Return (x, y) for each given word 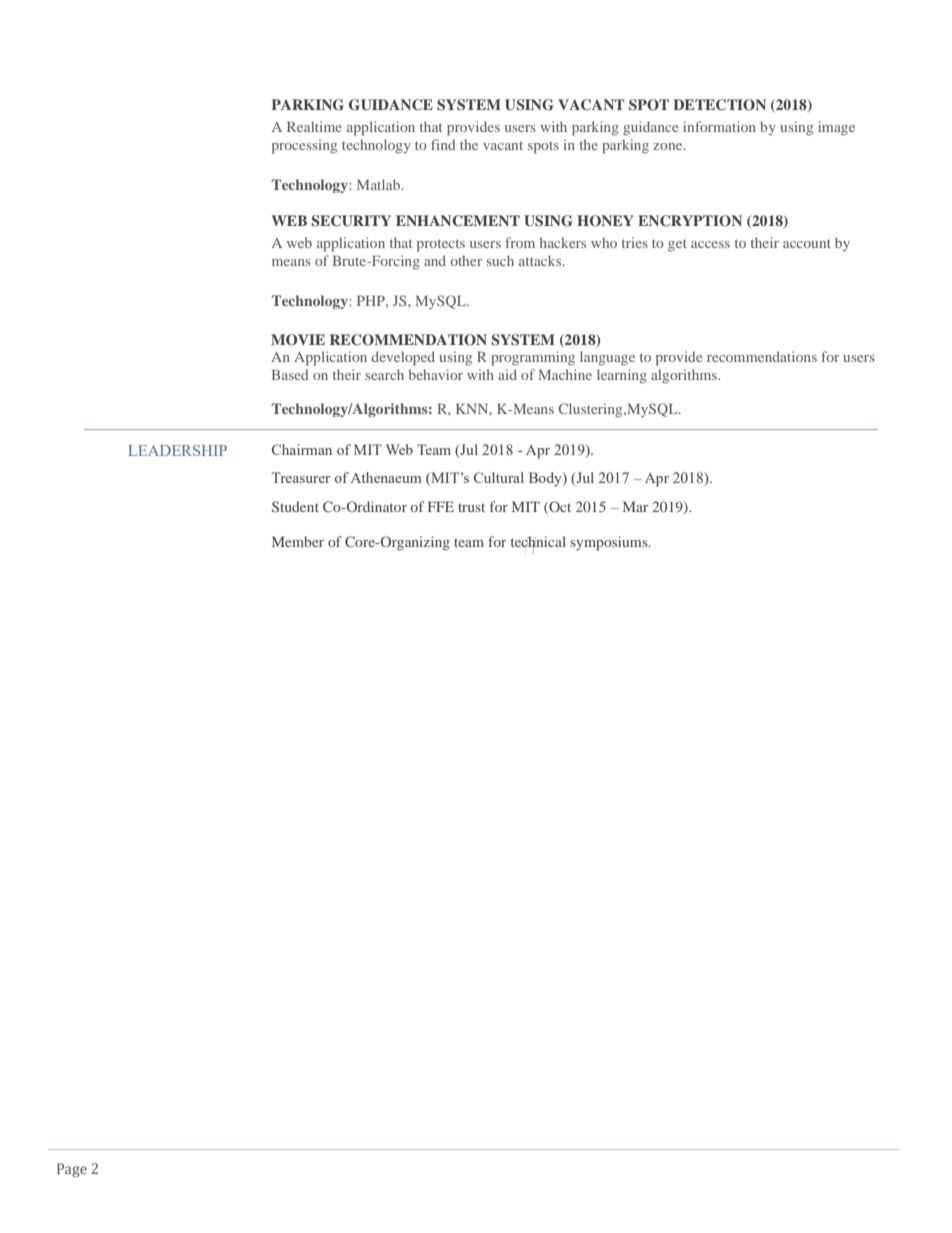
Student (295, 506)
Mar (635, 506)
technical (538, 543)
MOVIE (298, 340)
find (443, 144)
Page (72, 1170)
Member (298, 541)
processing (304, 146)
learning (622, 376)
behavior (436, 374)
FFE (441, 506)
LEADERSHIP (177, 450)
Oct (559, 507)
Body (546, 479)
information (719, 126)
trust (471, 507)
